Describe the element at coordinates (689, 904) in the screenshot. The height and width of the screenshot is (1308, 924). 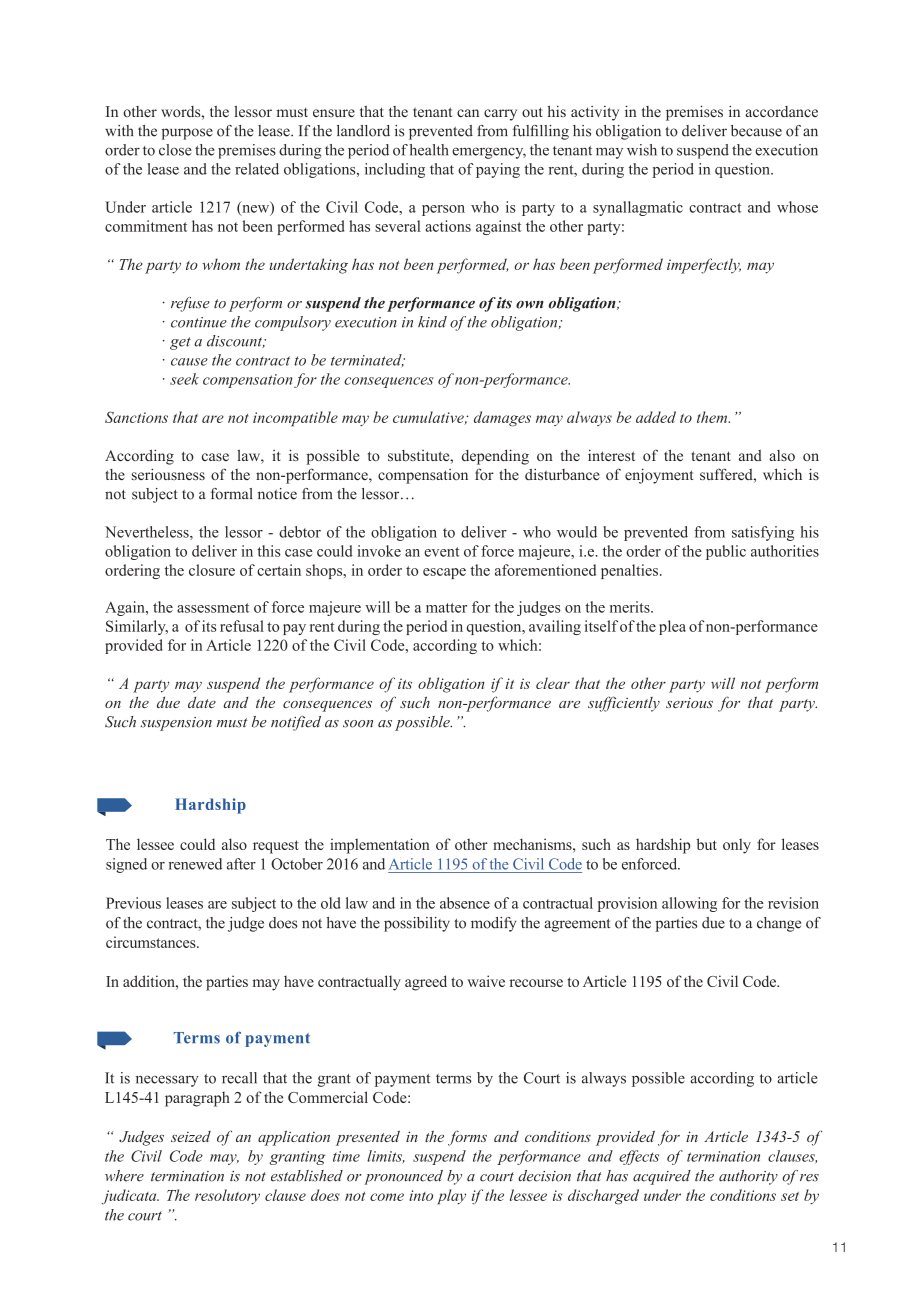
I see `allowing` at that location.
